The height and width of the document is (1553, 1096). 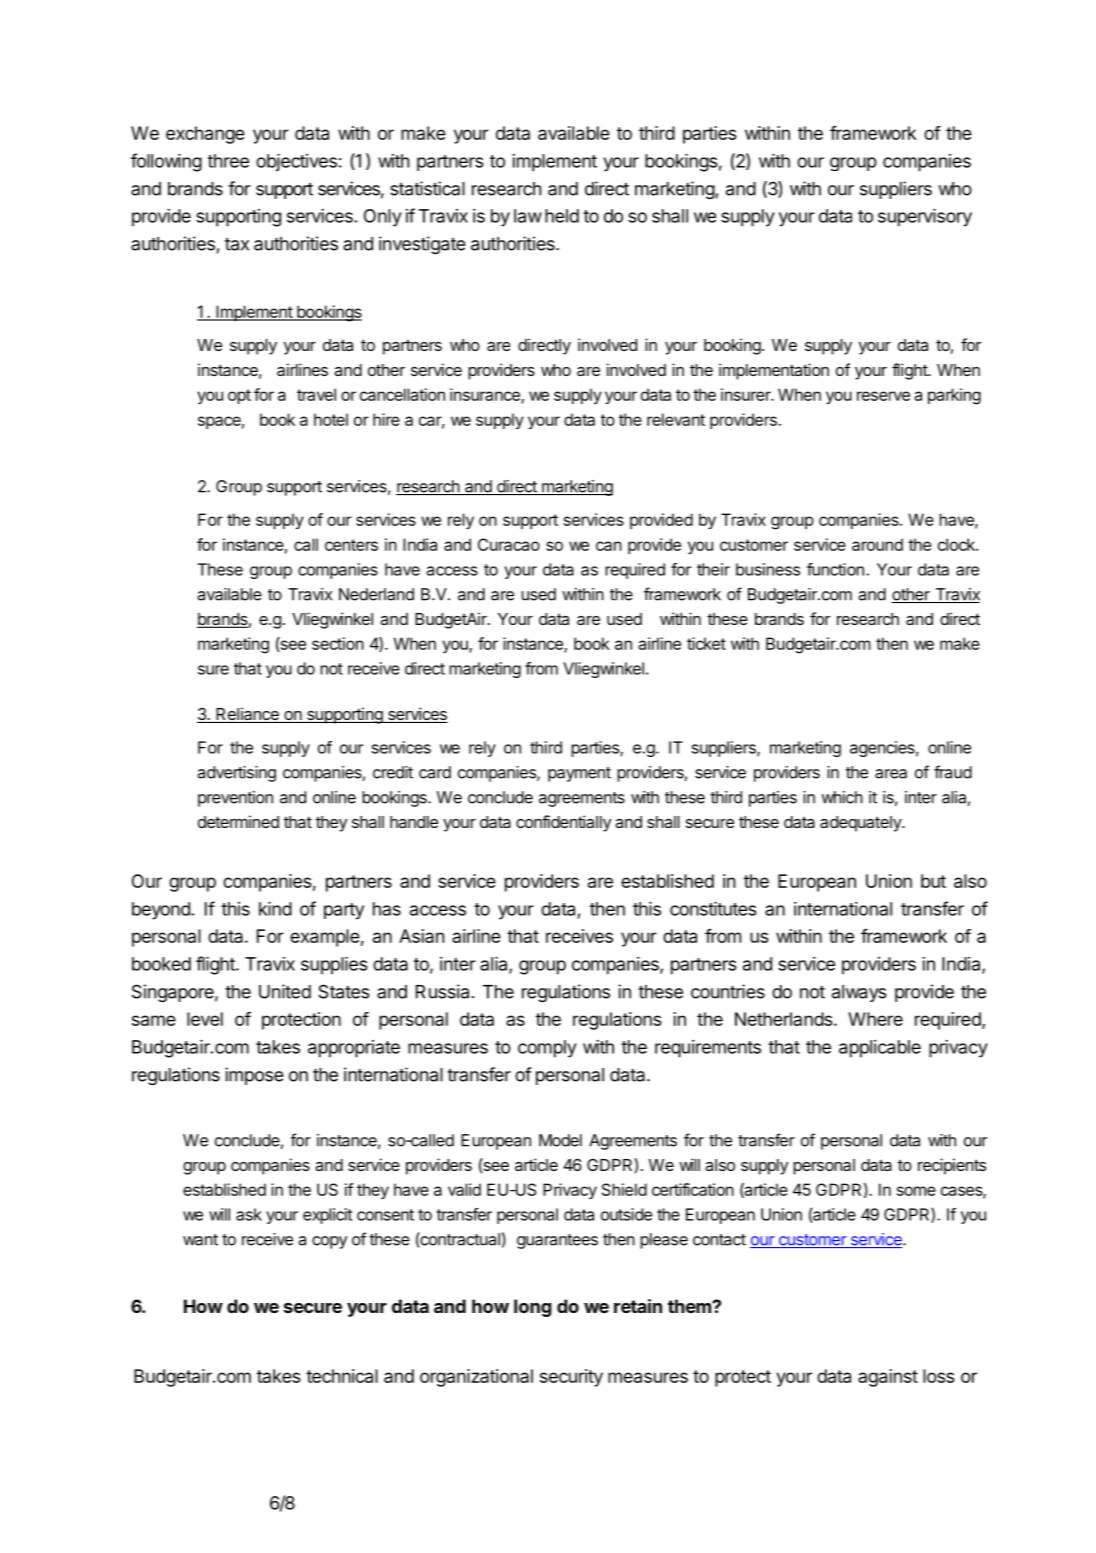 What do you see at coordinates (342, 1376) in the document?
I see `technical` at bounding box center [342, 1376].
